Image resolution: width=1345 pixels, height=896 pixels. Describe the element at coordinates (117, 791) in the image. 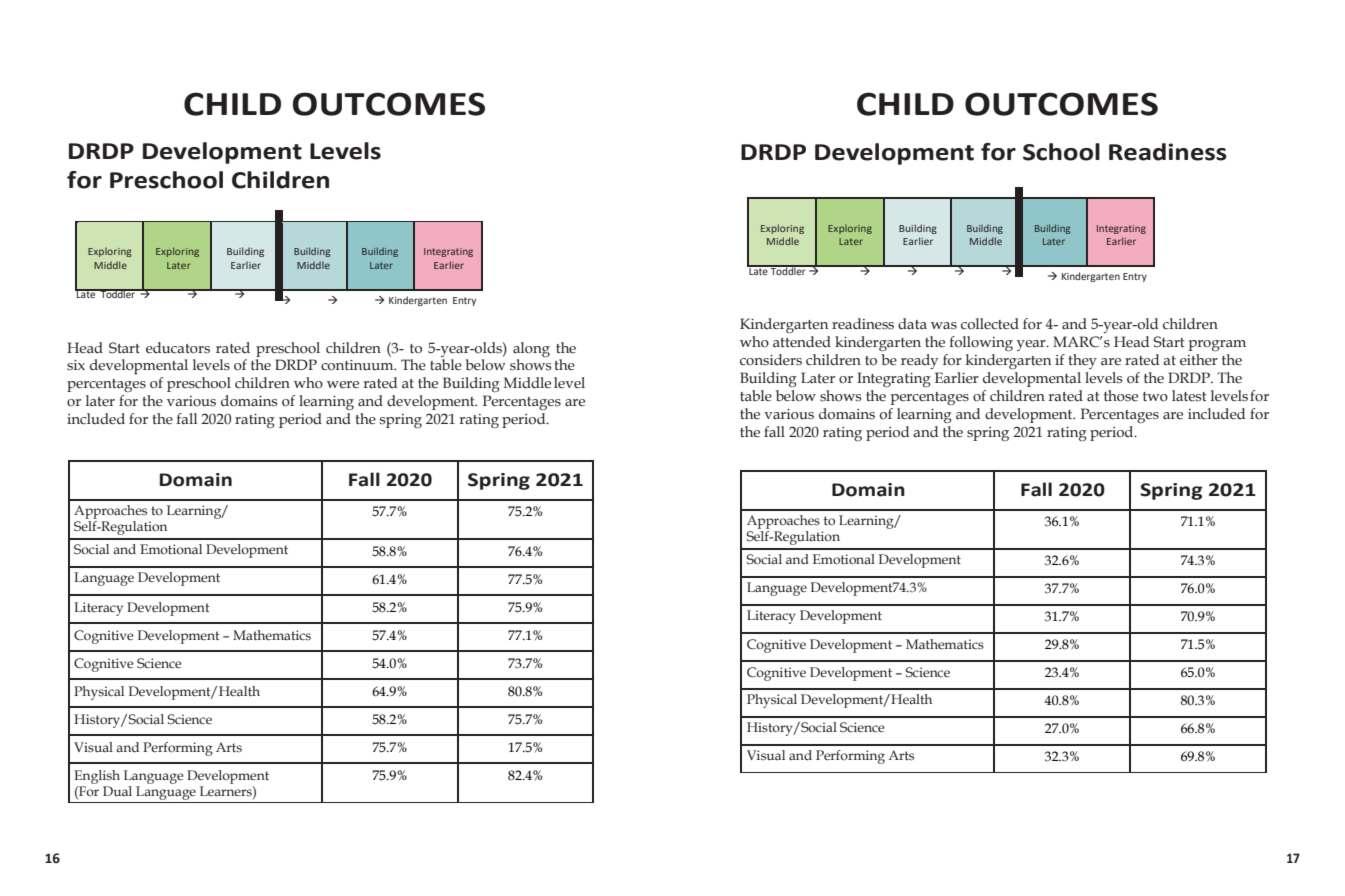

I see `Dual` at that location.
